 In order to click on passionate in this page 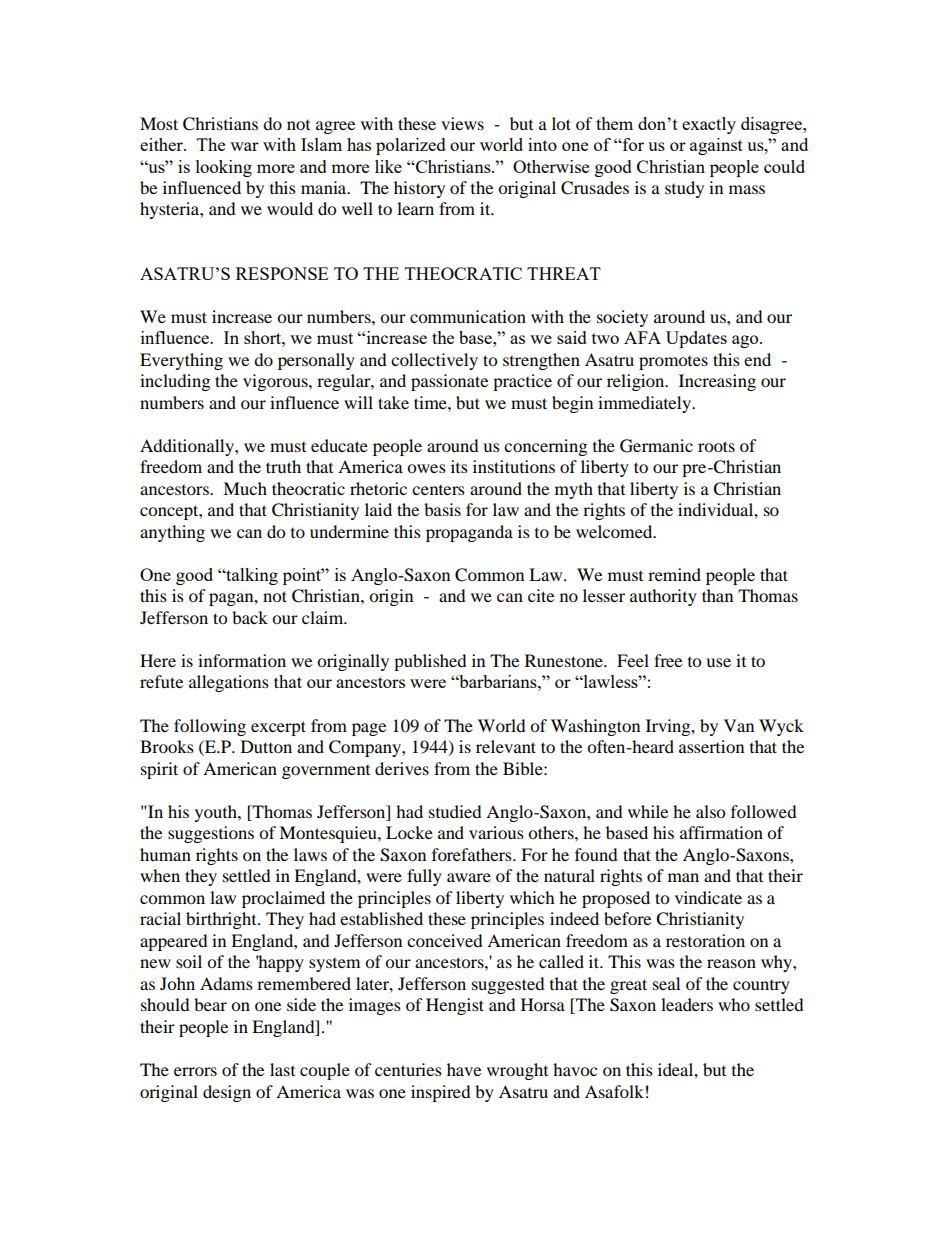, I will do `click(449, 382)`.
